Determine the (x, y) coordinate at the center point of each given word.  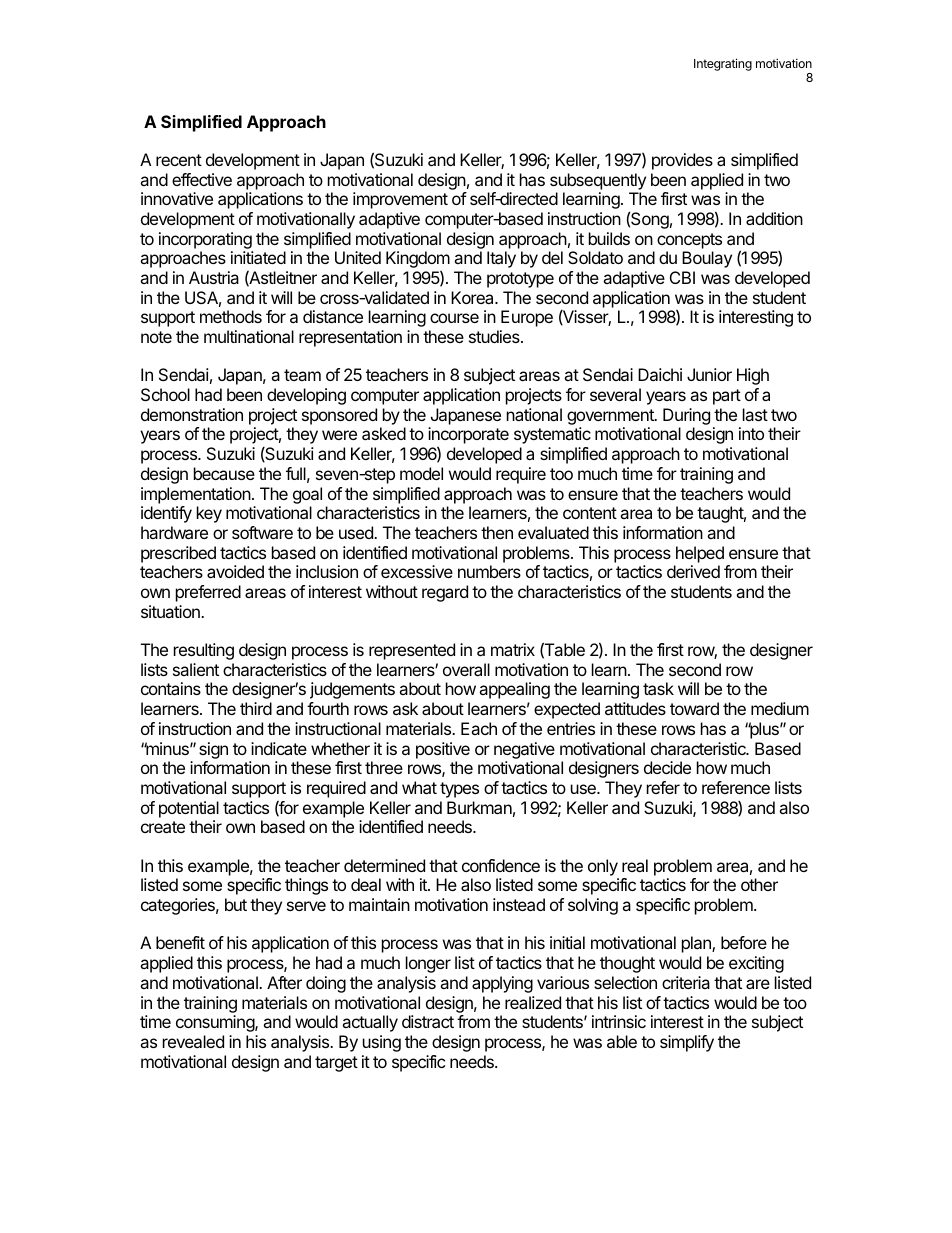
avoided (235, 571)
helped (700, 554)
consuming (216, 1023)
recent (179, 160)
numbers (489, 571)
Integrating (723, 64)
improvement (400, 200)
